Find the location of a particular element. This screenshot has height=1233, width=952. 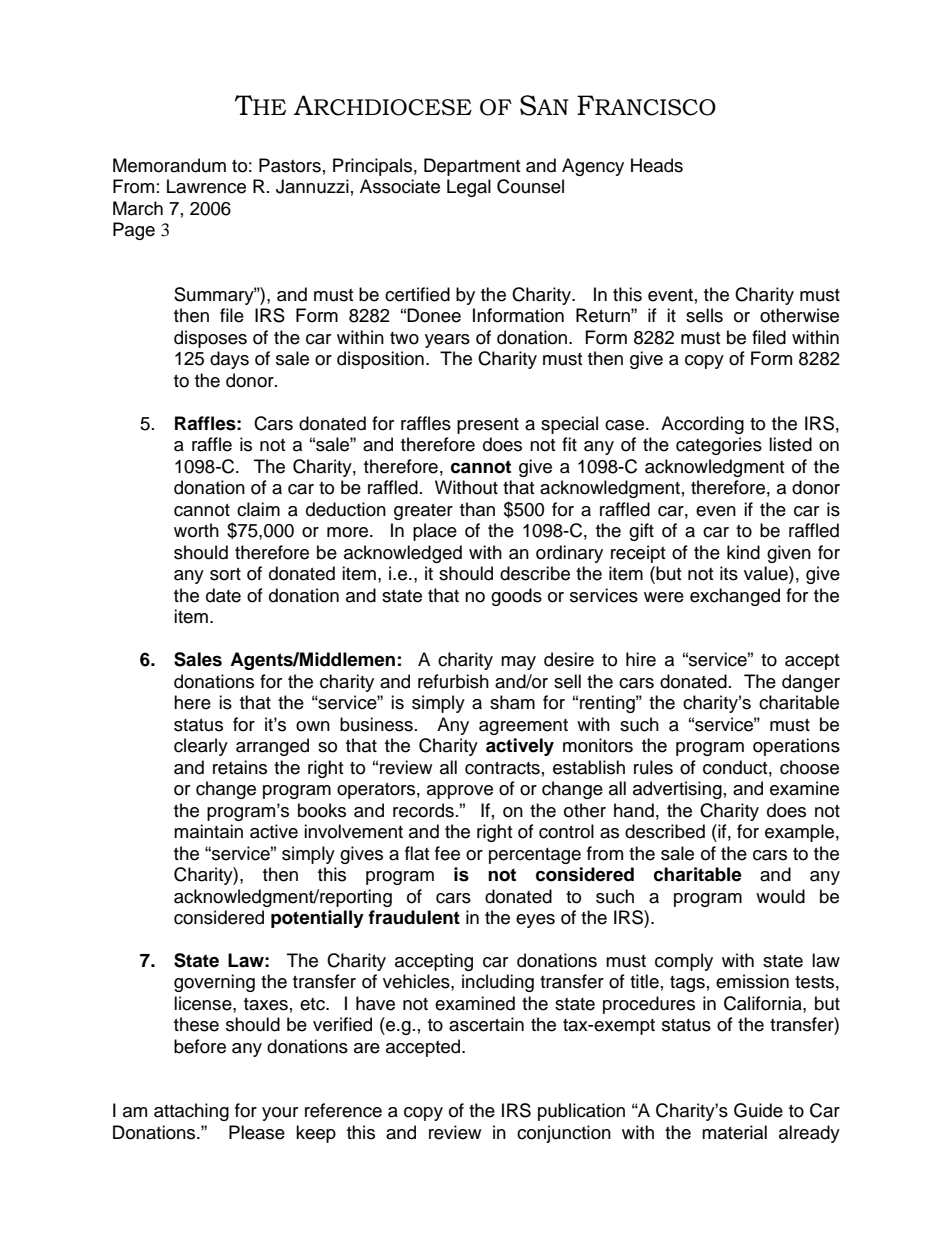

Lawrence is located at coordinates (206, 186).
